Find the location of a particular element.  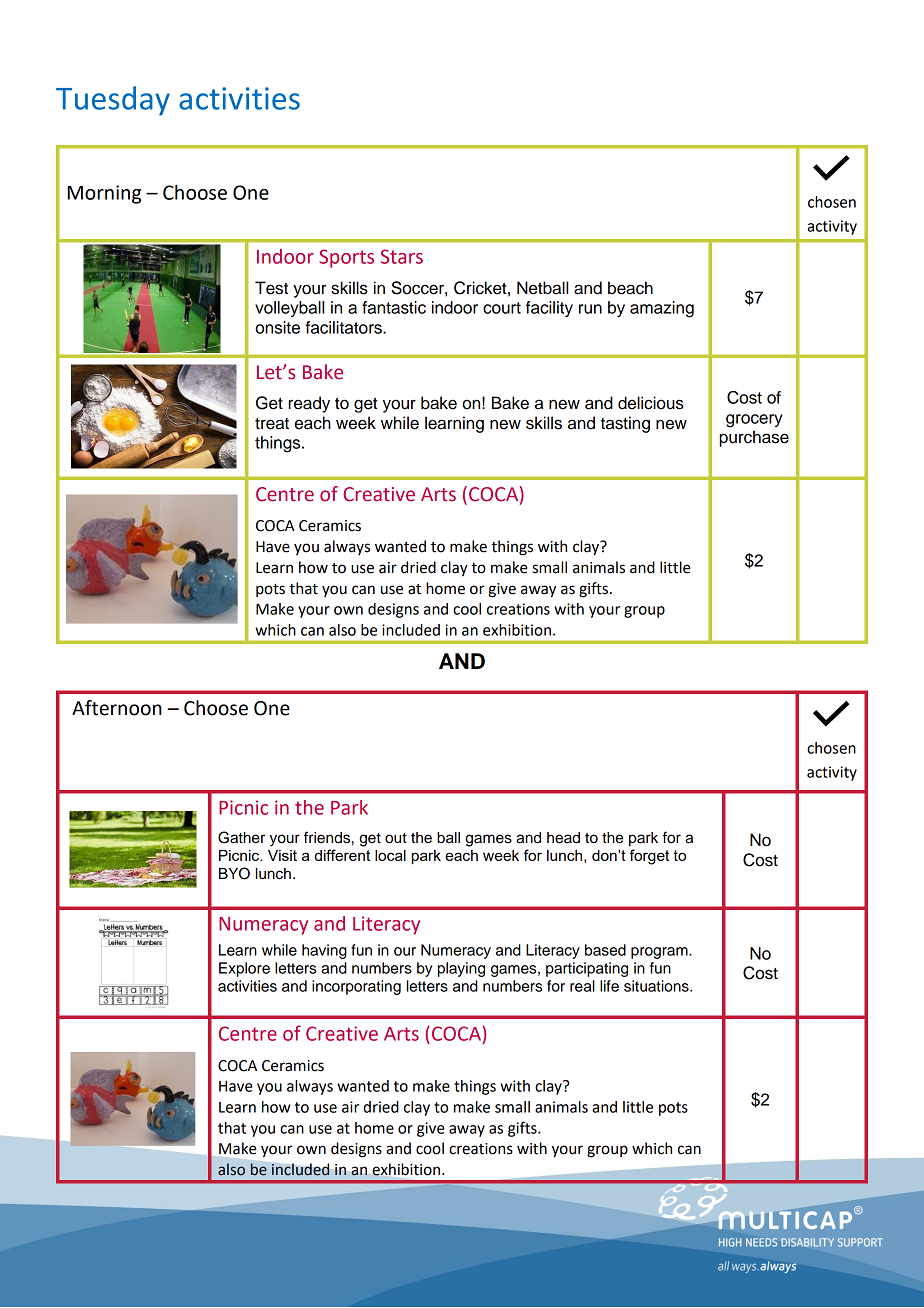

run is located at coordinates (590, 309).
